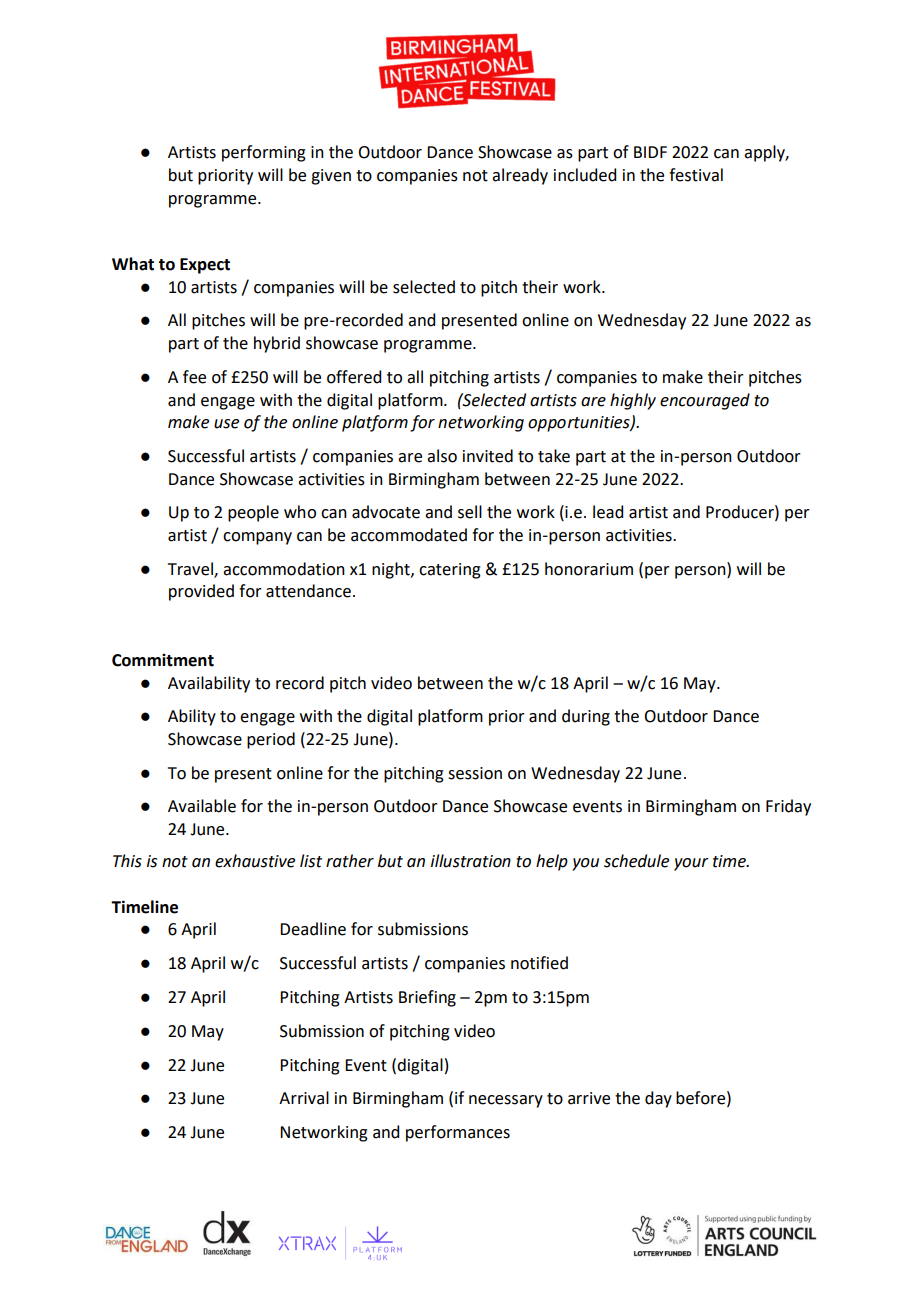 The image size is (924, 1308). Describe the element at coordinates (691, 864) in the image. I see `your` at that location.
